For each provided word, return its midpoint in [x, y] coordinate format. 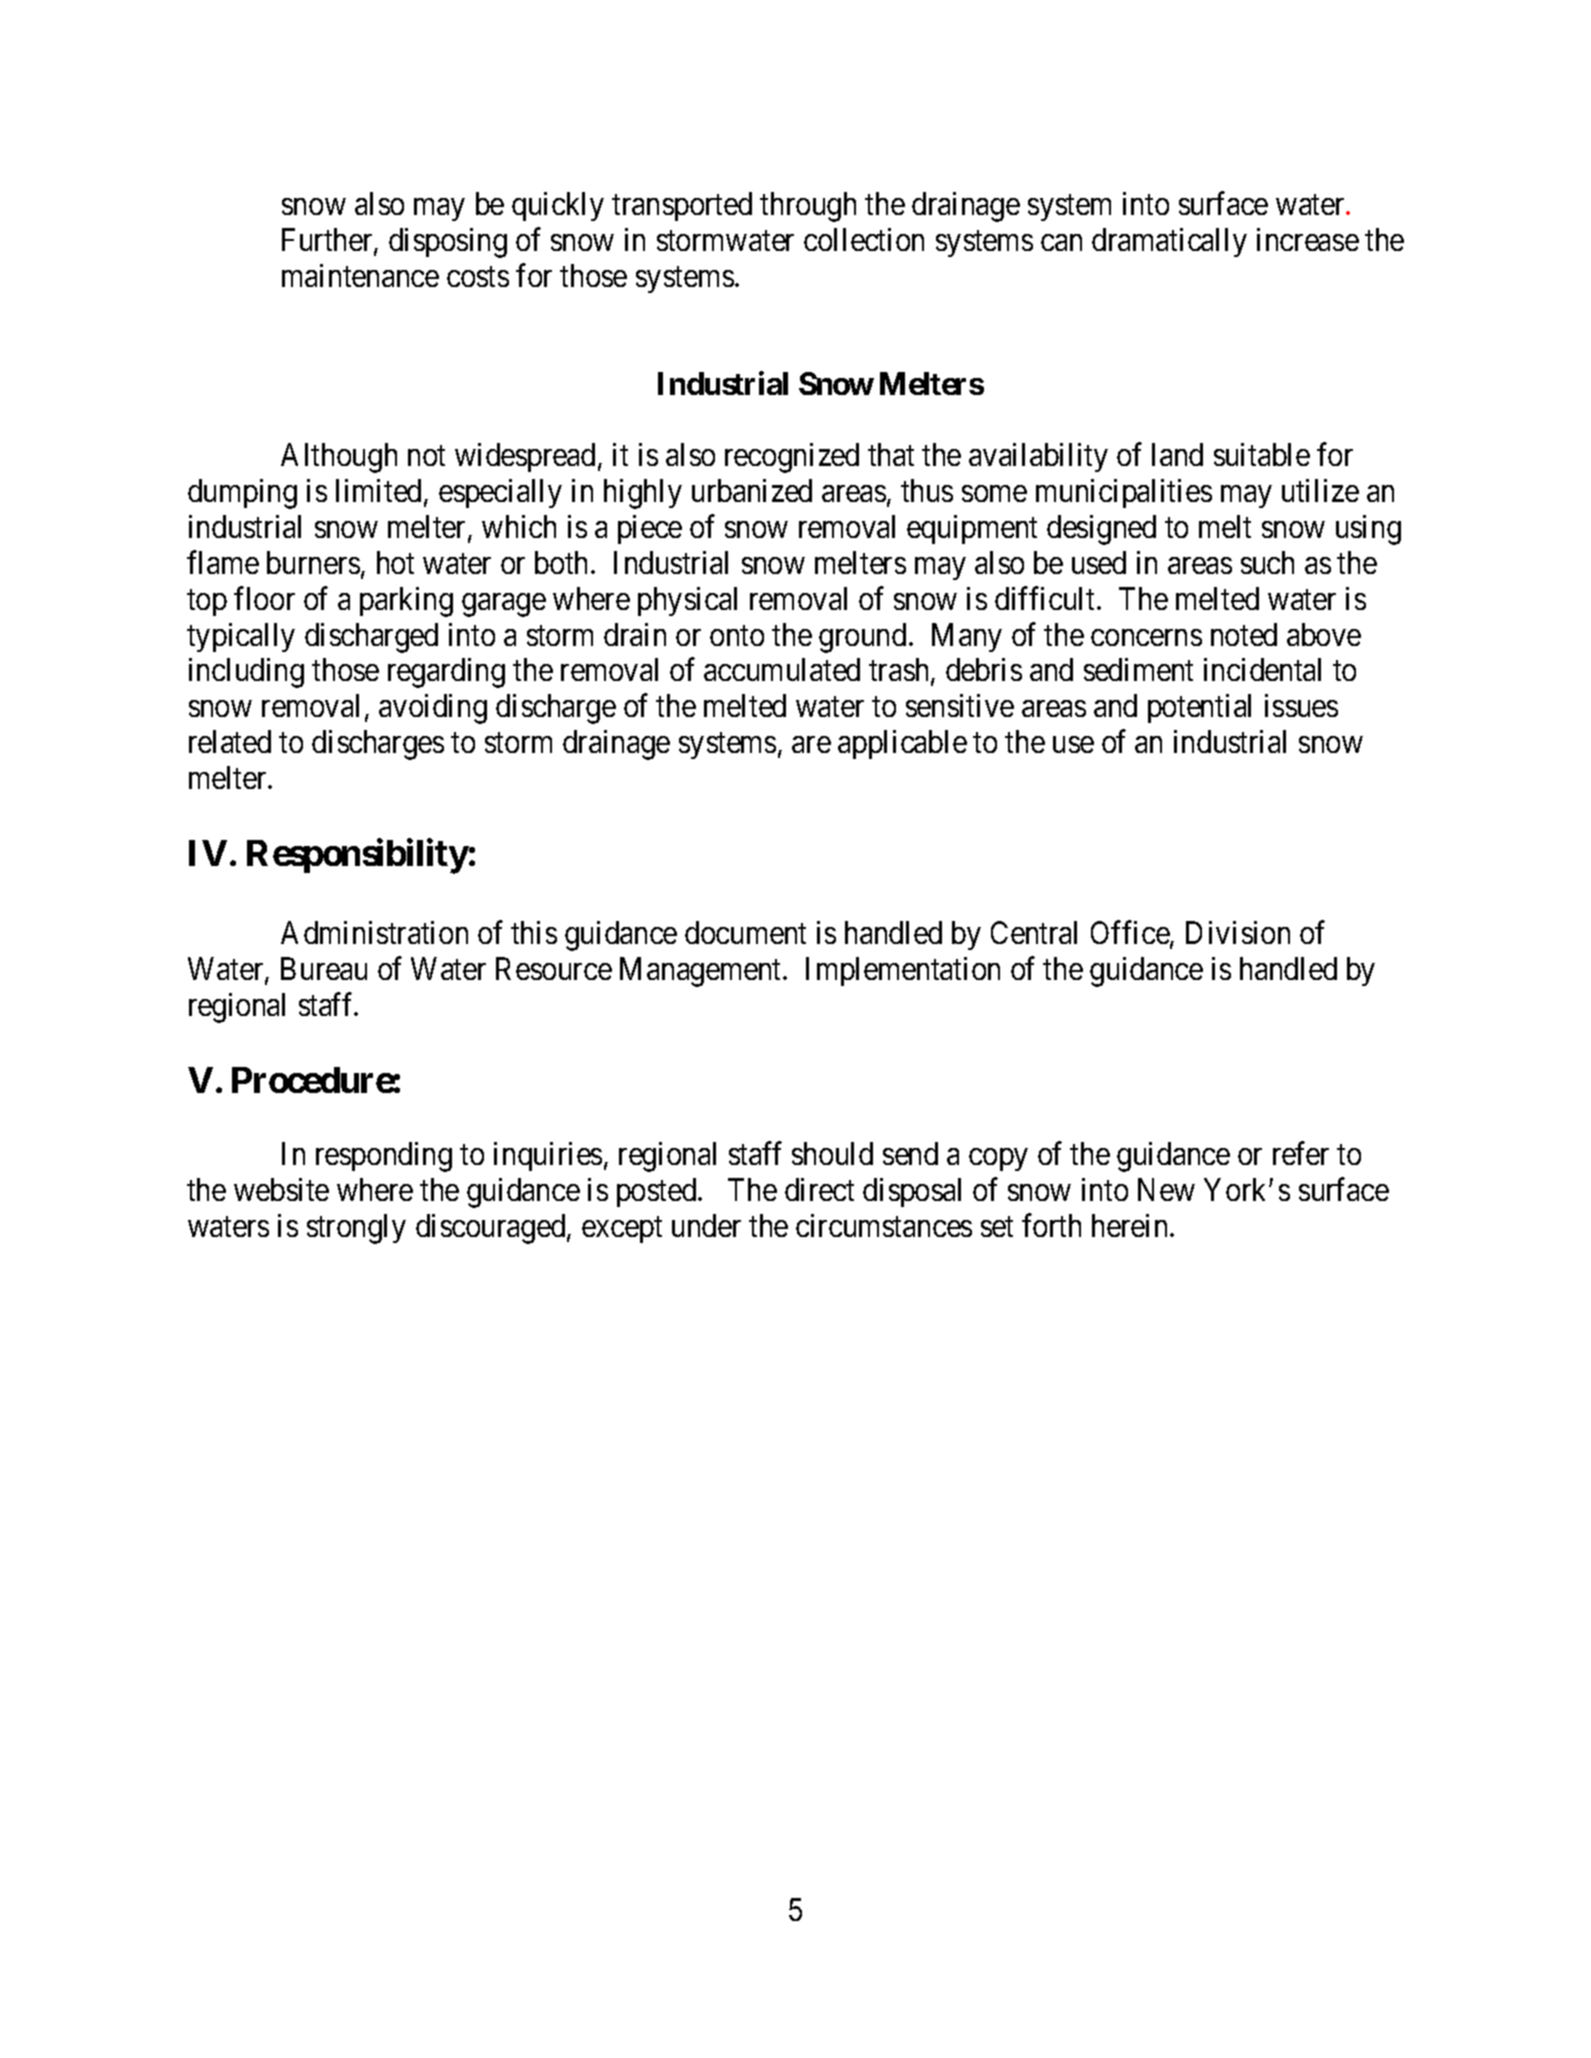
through [808, 207]
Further [328, 241]
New [1166, 1190]
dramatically [1169, 242]
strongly [356, 1229]
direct [819, 1189]
